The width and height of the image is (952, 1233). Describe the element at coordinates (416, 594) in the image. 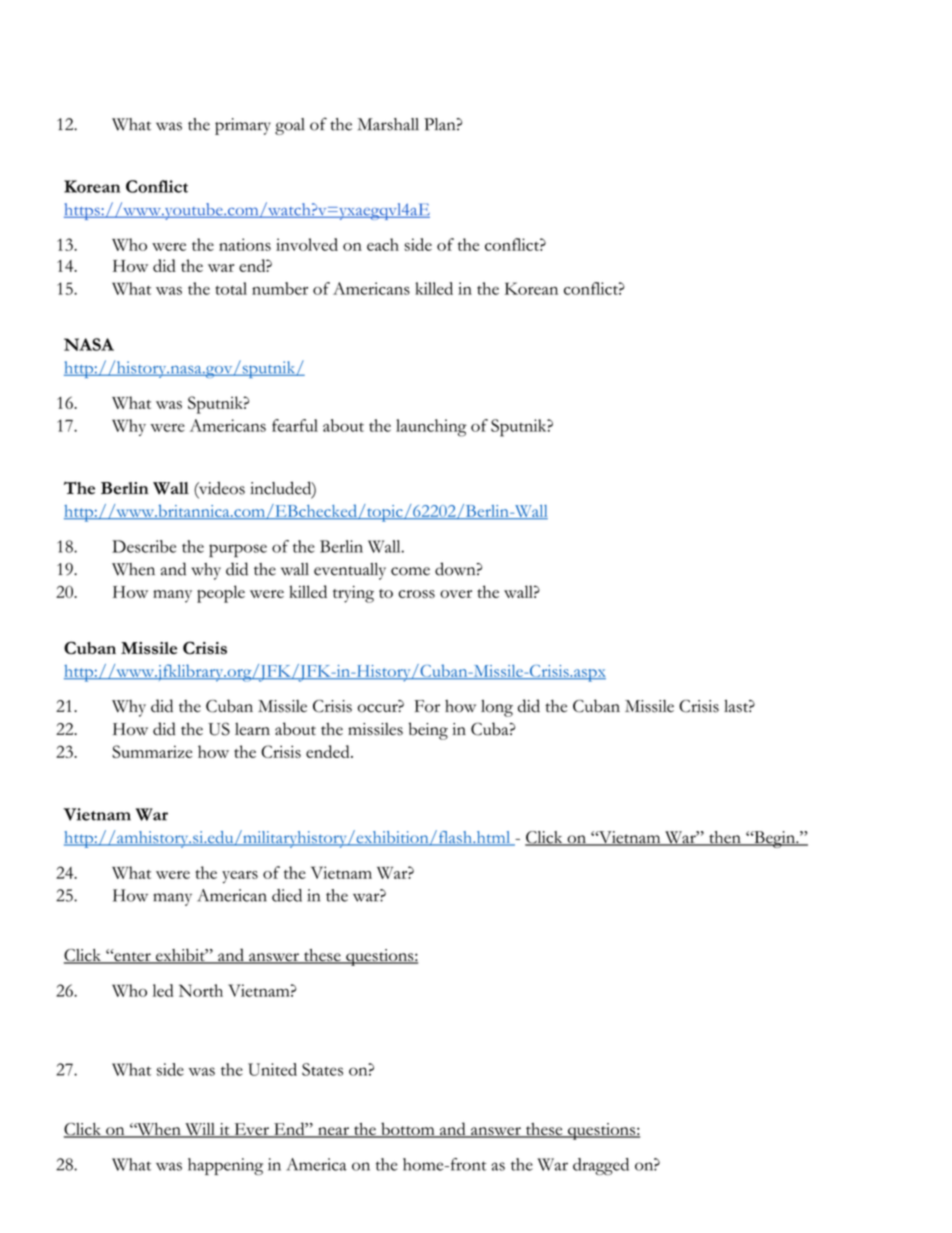

I see `cross` at that location.
